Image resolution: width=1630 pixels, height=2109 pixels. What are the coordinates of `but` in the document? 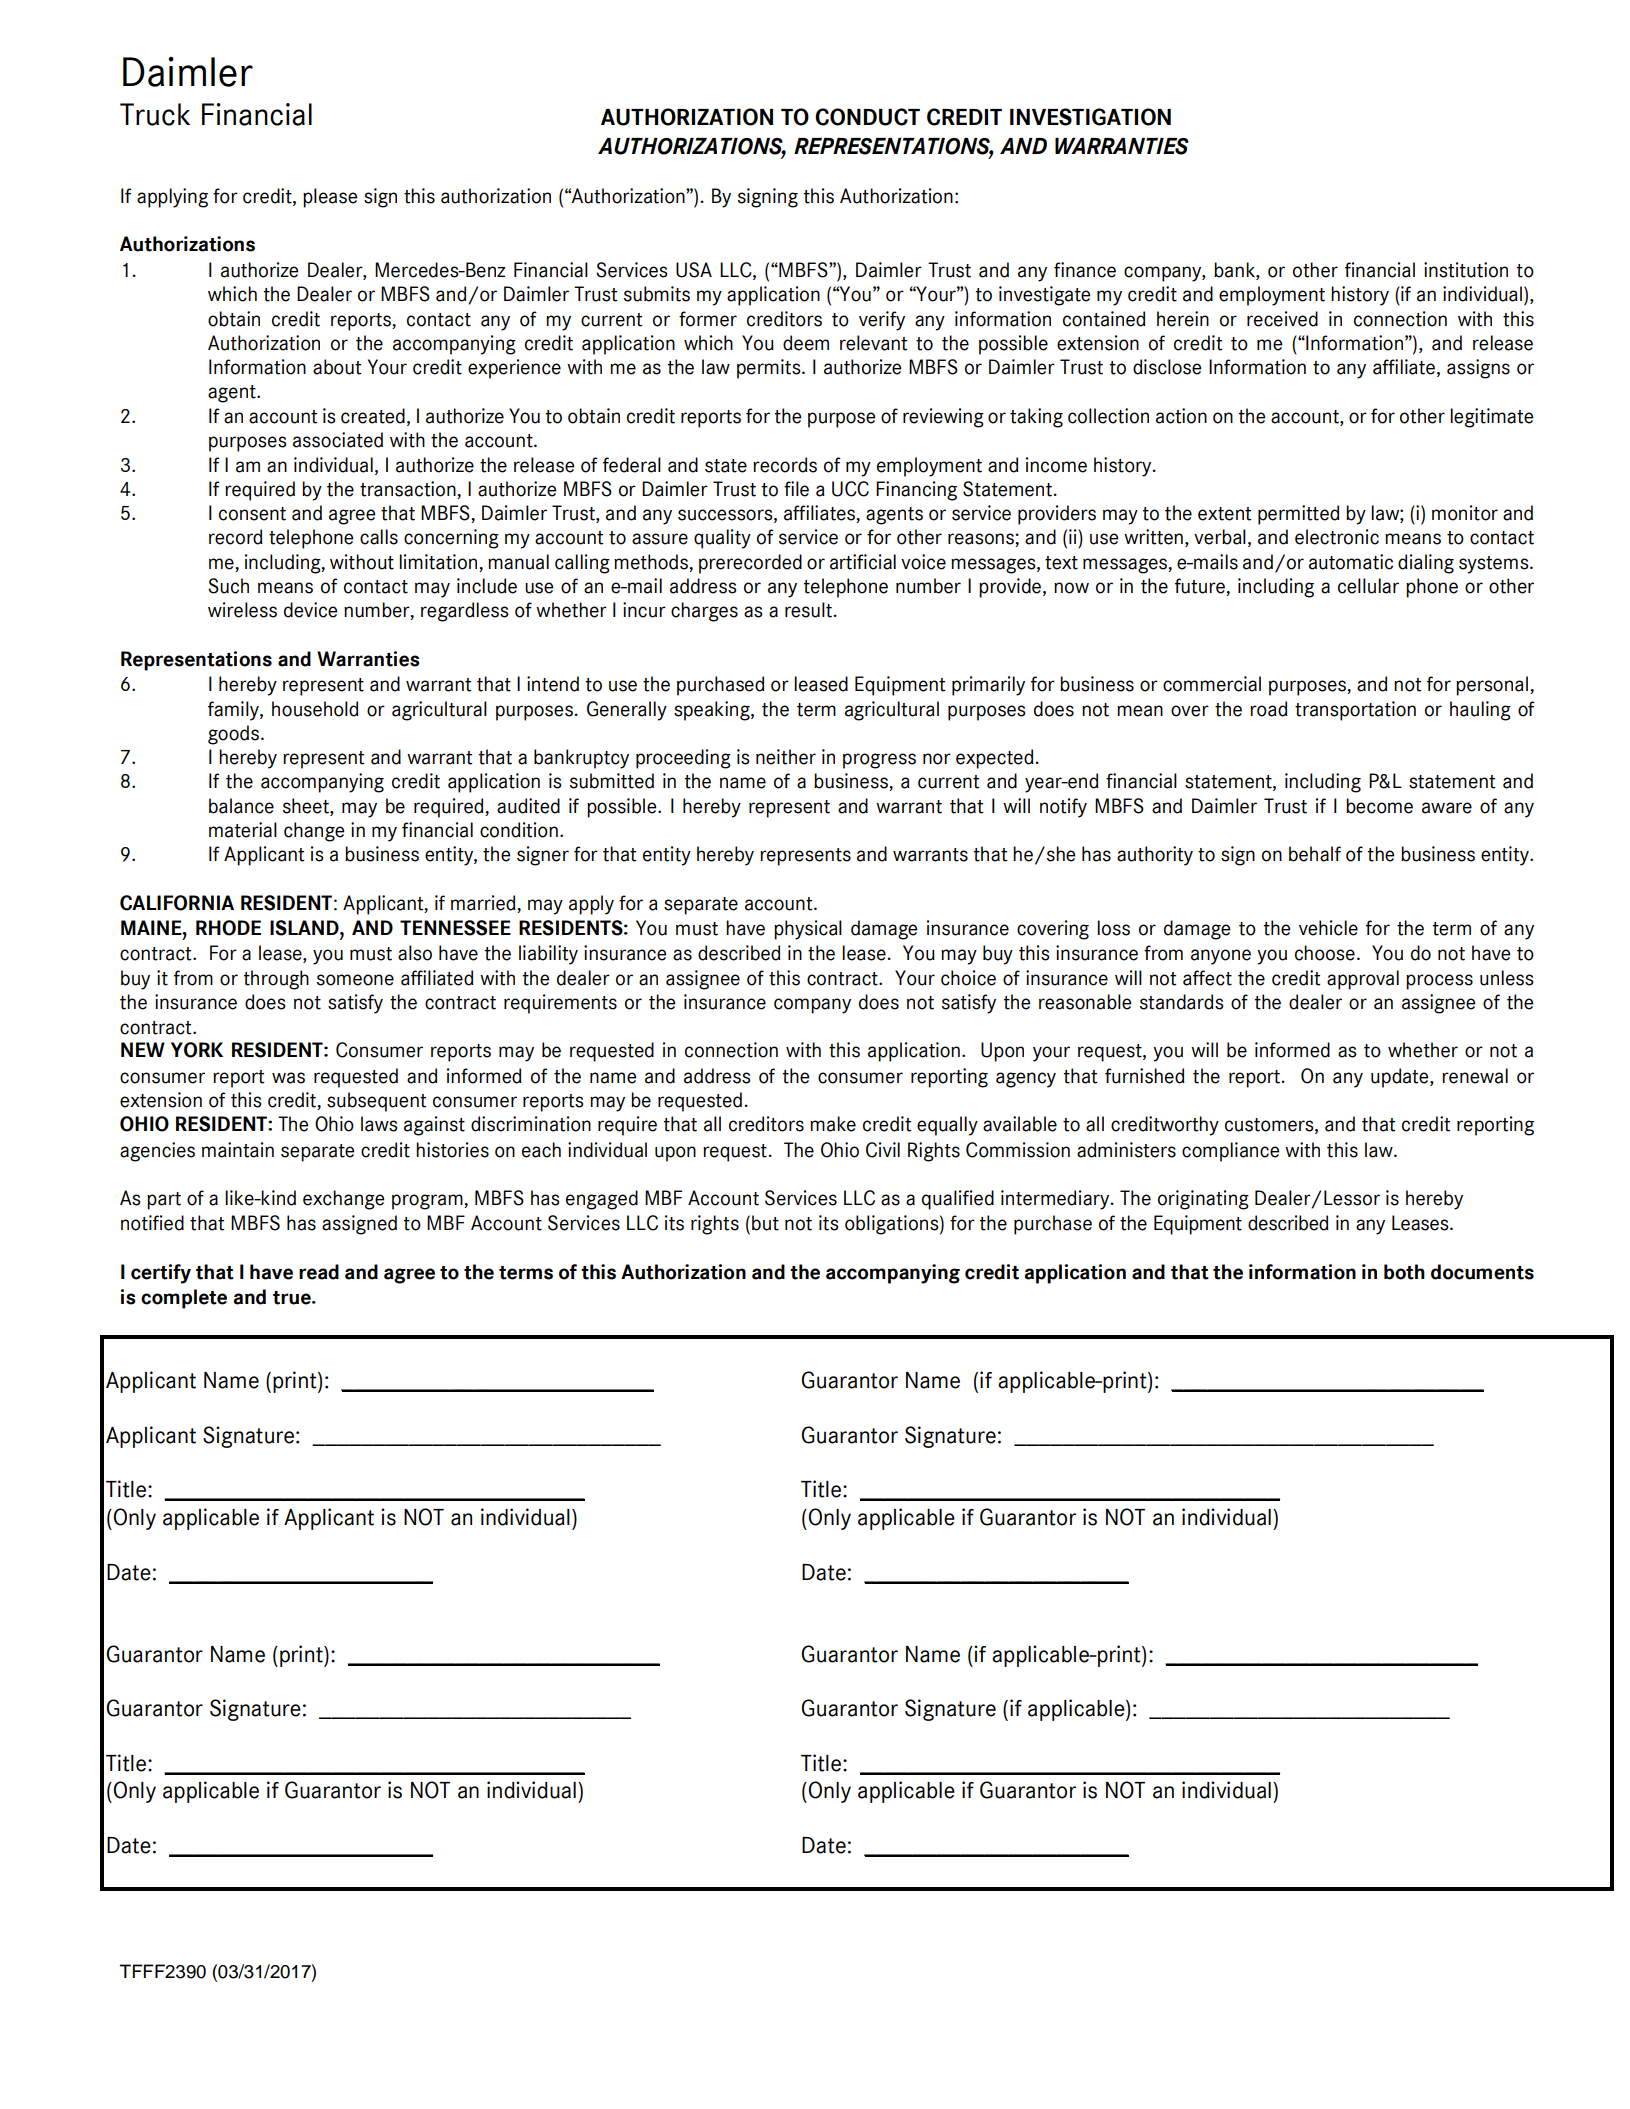 It's located at (765, 1223).
